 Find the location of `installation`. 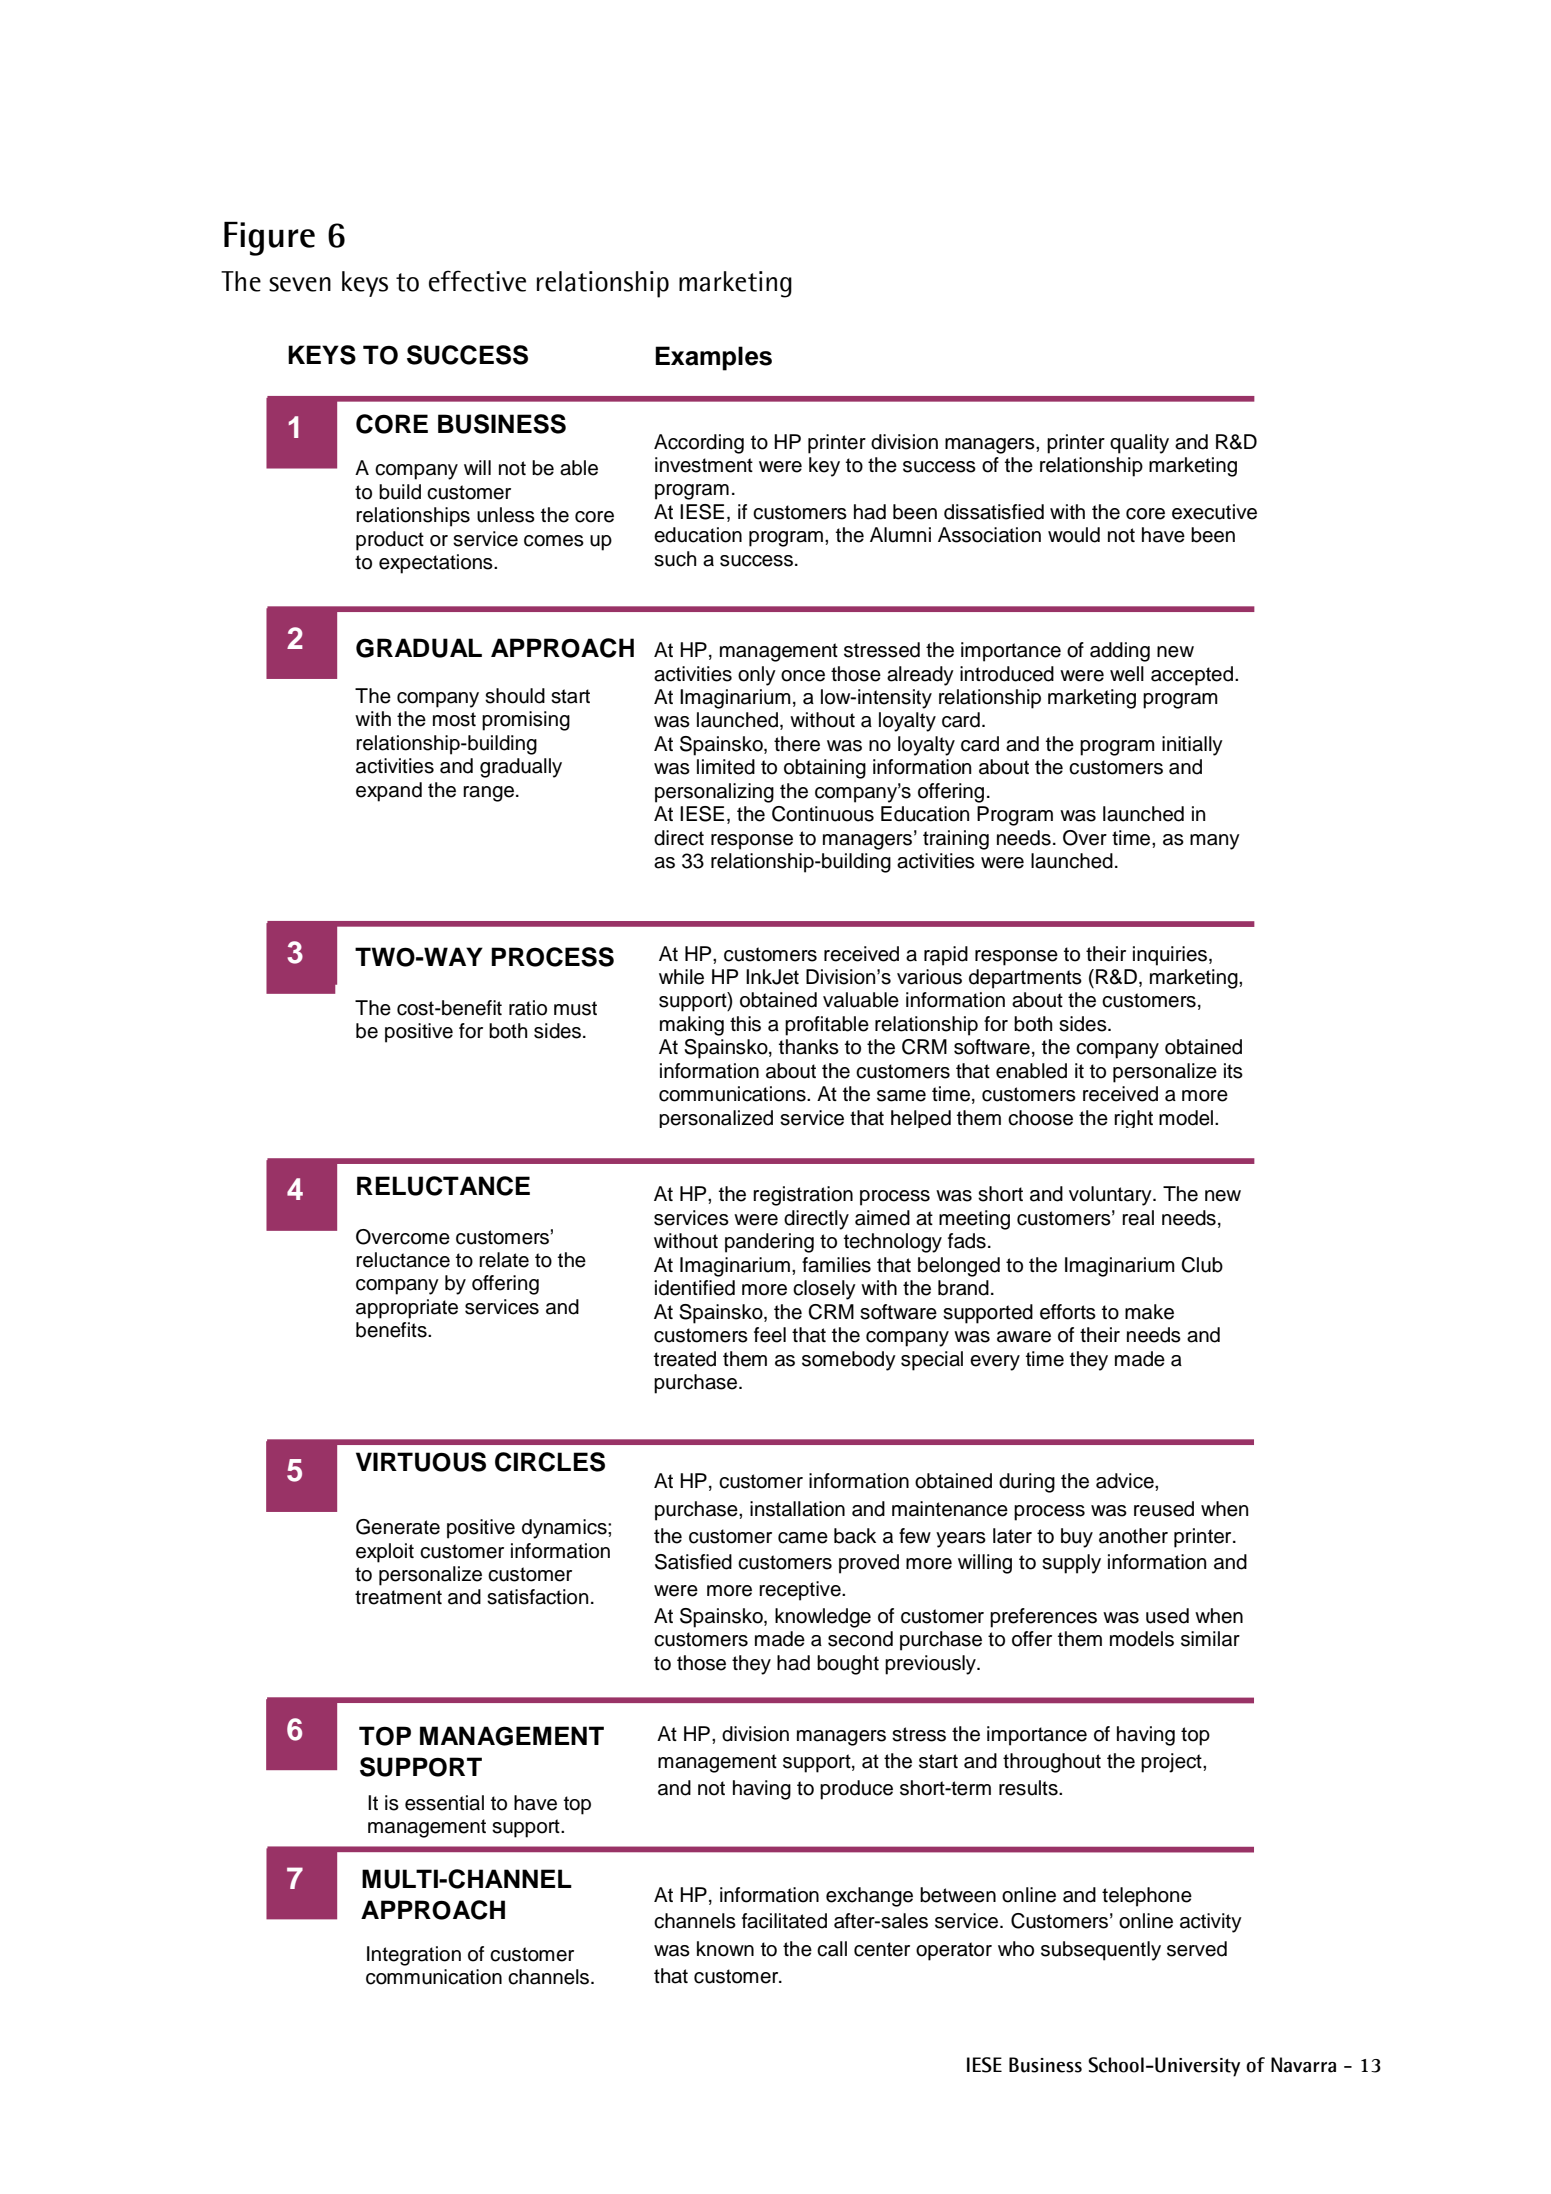

installation is located at coordinates (797, 1509).
